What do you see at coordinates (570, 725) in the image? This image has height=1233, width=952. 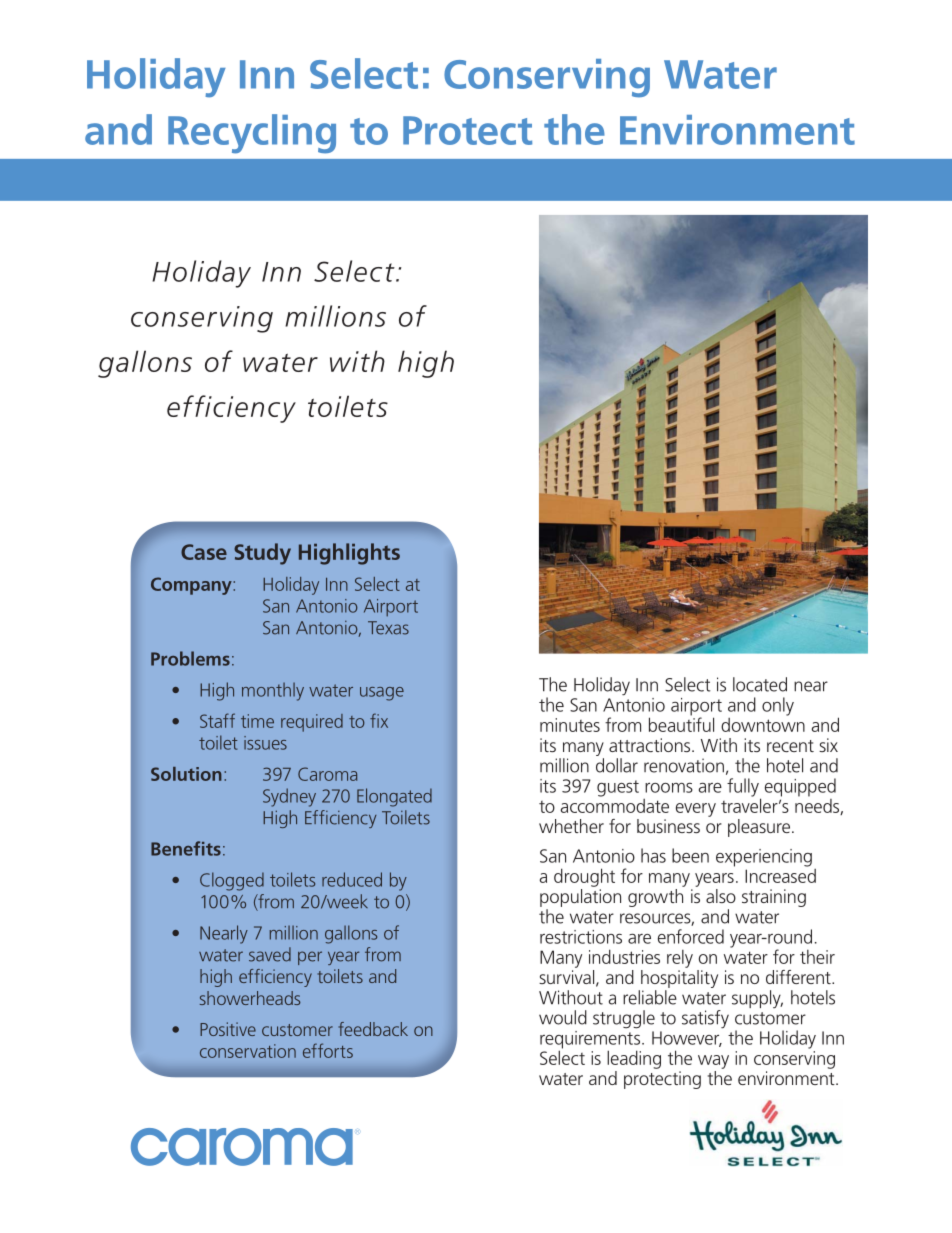 I see `minutes` at bounding box center [570, 725].
